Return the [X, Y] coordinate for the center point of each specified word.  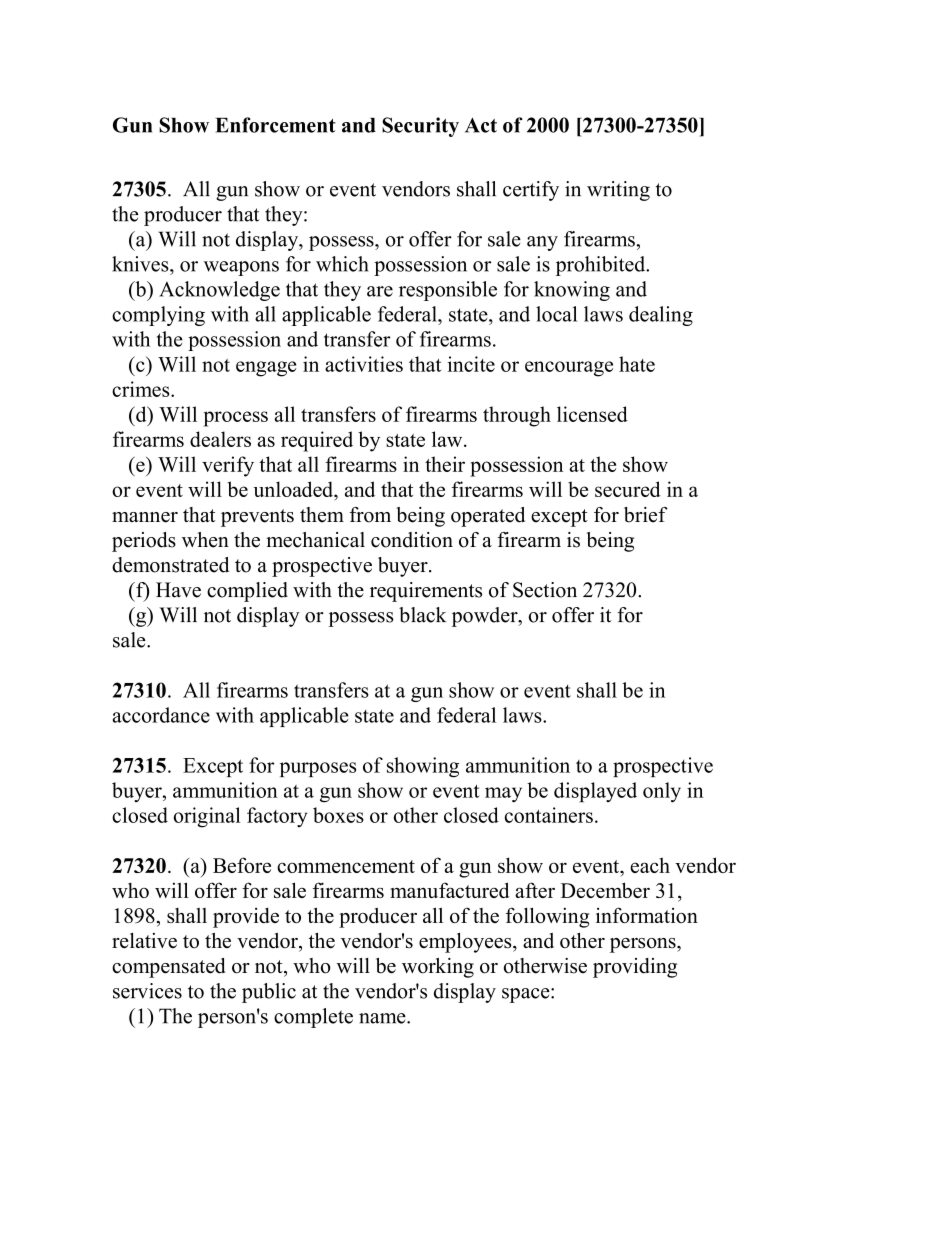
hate [637, 364]
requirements [426, 592]
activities [364, 364]
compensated [168, 968]
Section [545, 590]
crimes [142, 389]
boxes [338, 815]
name [383, 1018]
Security [420, 127]
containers [549, 815]
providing [635, 968]
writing [618, 191]
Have [178, 590]
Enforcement [275, 125]
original [207, 817]
